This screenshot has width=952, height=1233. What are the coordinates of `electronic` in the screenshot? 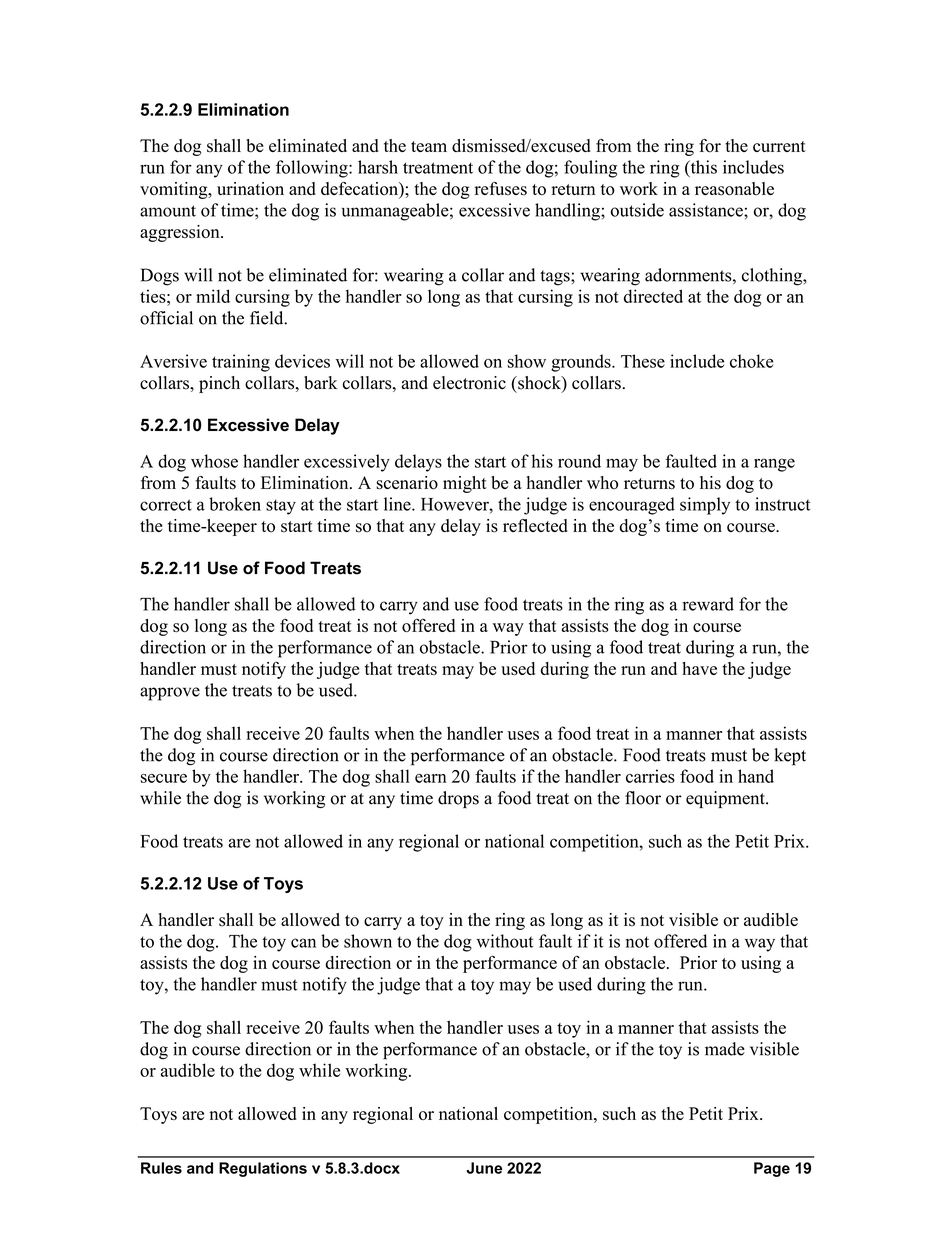 It's located at (469, 383).
